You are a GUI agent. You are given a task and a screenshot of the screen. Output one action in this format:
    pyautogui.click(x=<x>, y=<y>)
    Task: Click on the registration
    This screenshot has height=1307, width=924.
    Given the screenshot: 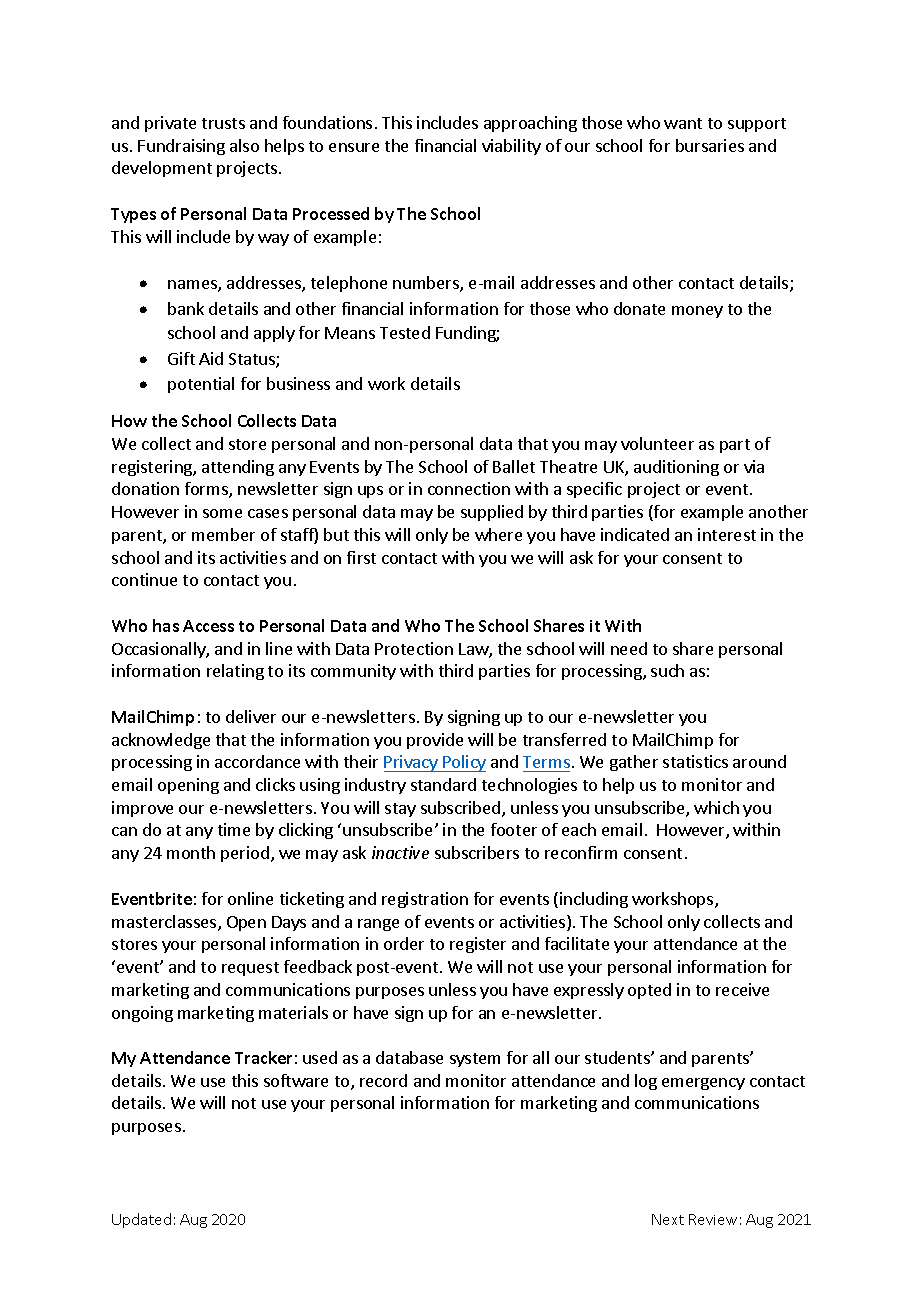 What is the action you would take?
    pyautogui.click(x=425, y=900)
